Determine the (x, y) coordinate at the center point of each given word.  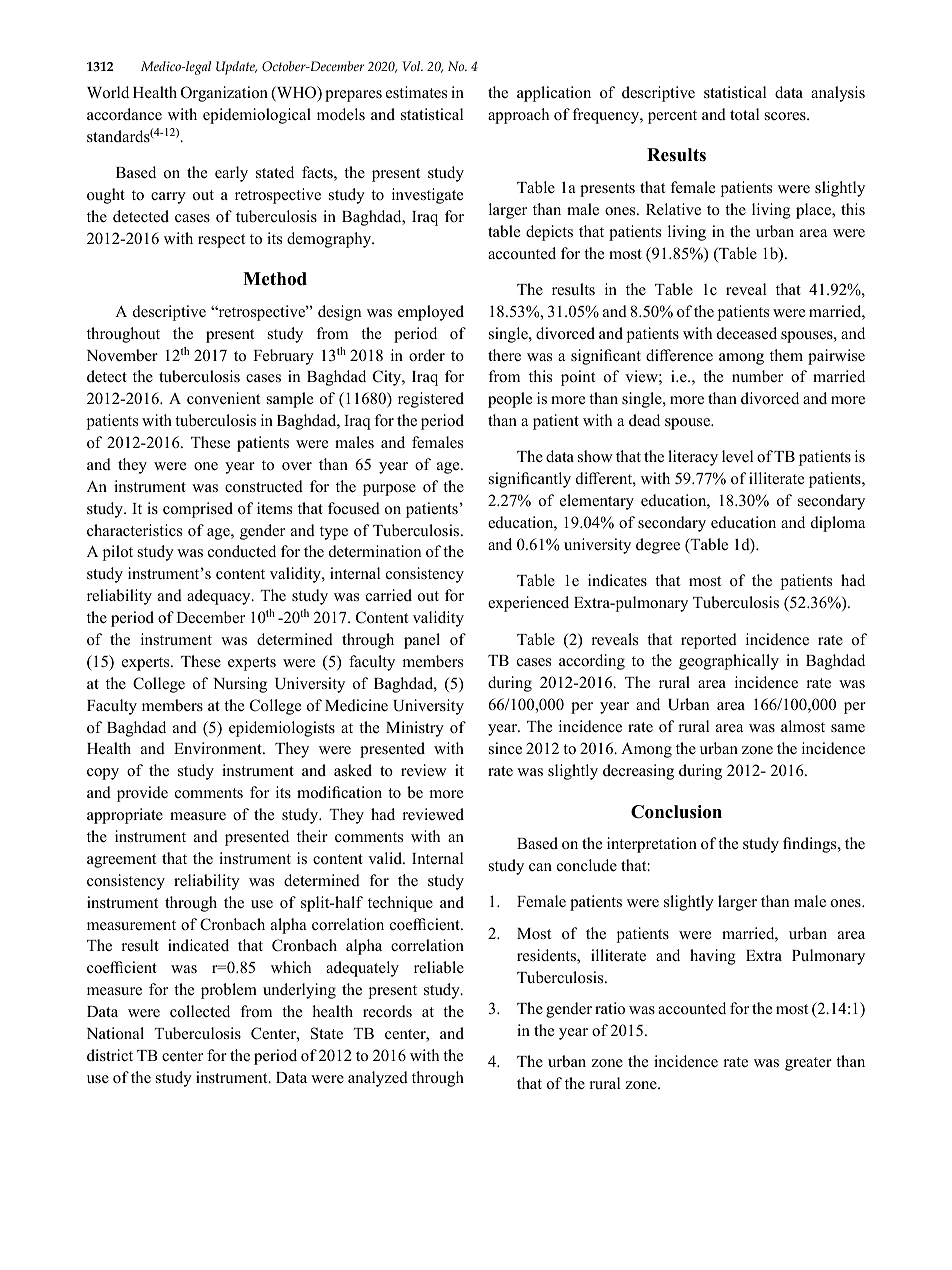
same (848, 728)
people (510, 400)
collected (200, 1011)
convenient (223, 398)
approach (518, 116)
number (757, 376)
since (505, 748)
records (387, 1011)
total (744, 114)
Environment (219, 748)
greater (808, 1064)
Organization (224, 94)
